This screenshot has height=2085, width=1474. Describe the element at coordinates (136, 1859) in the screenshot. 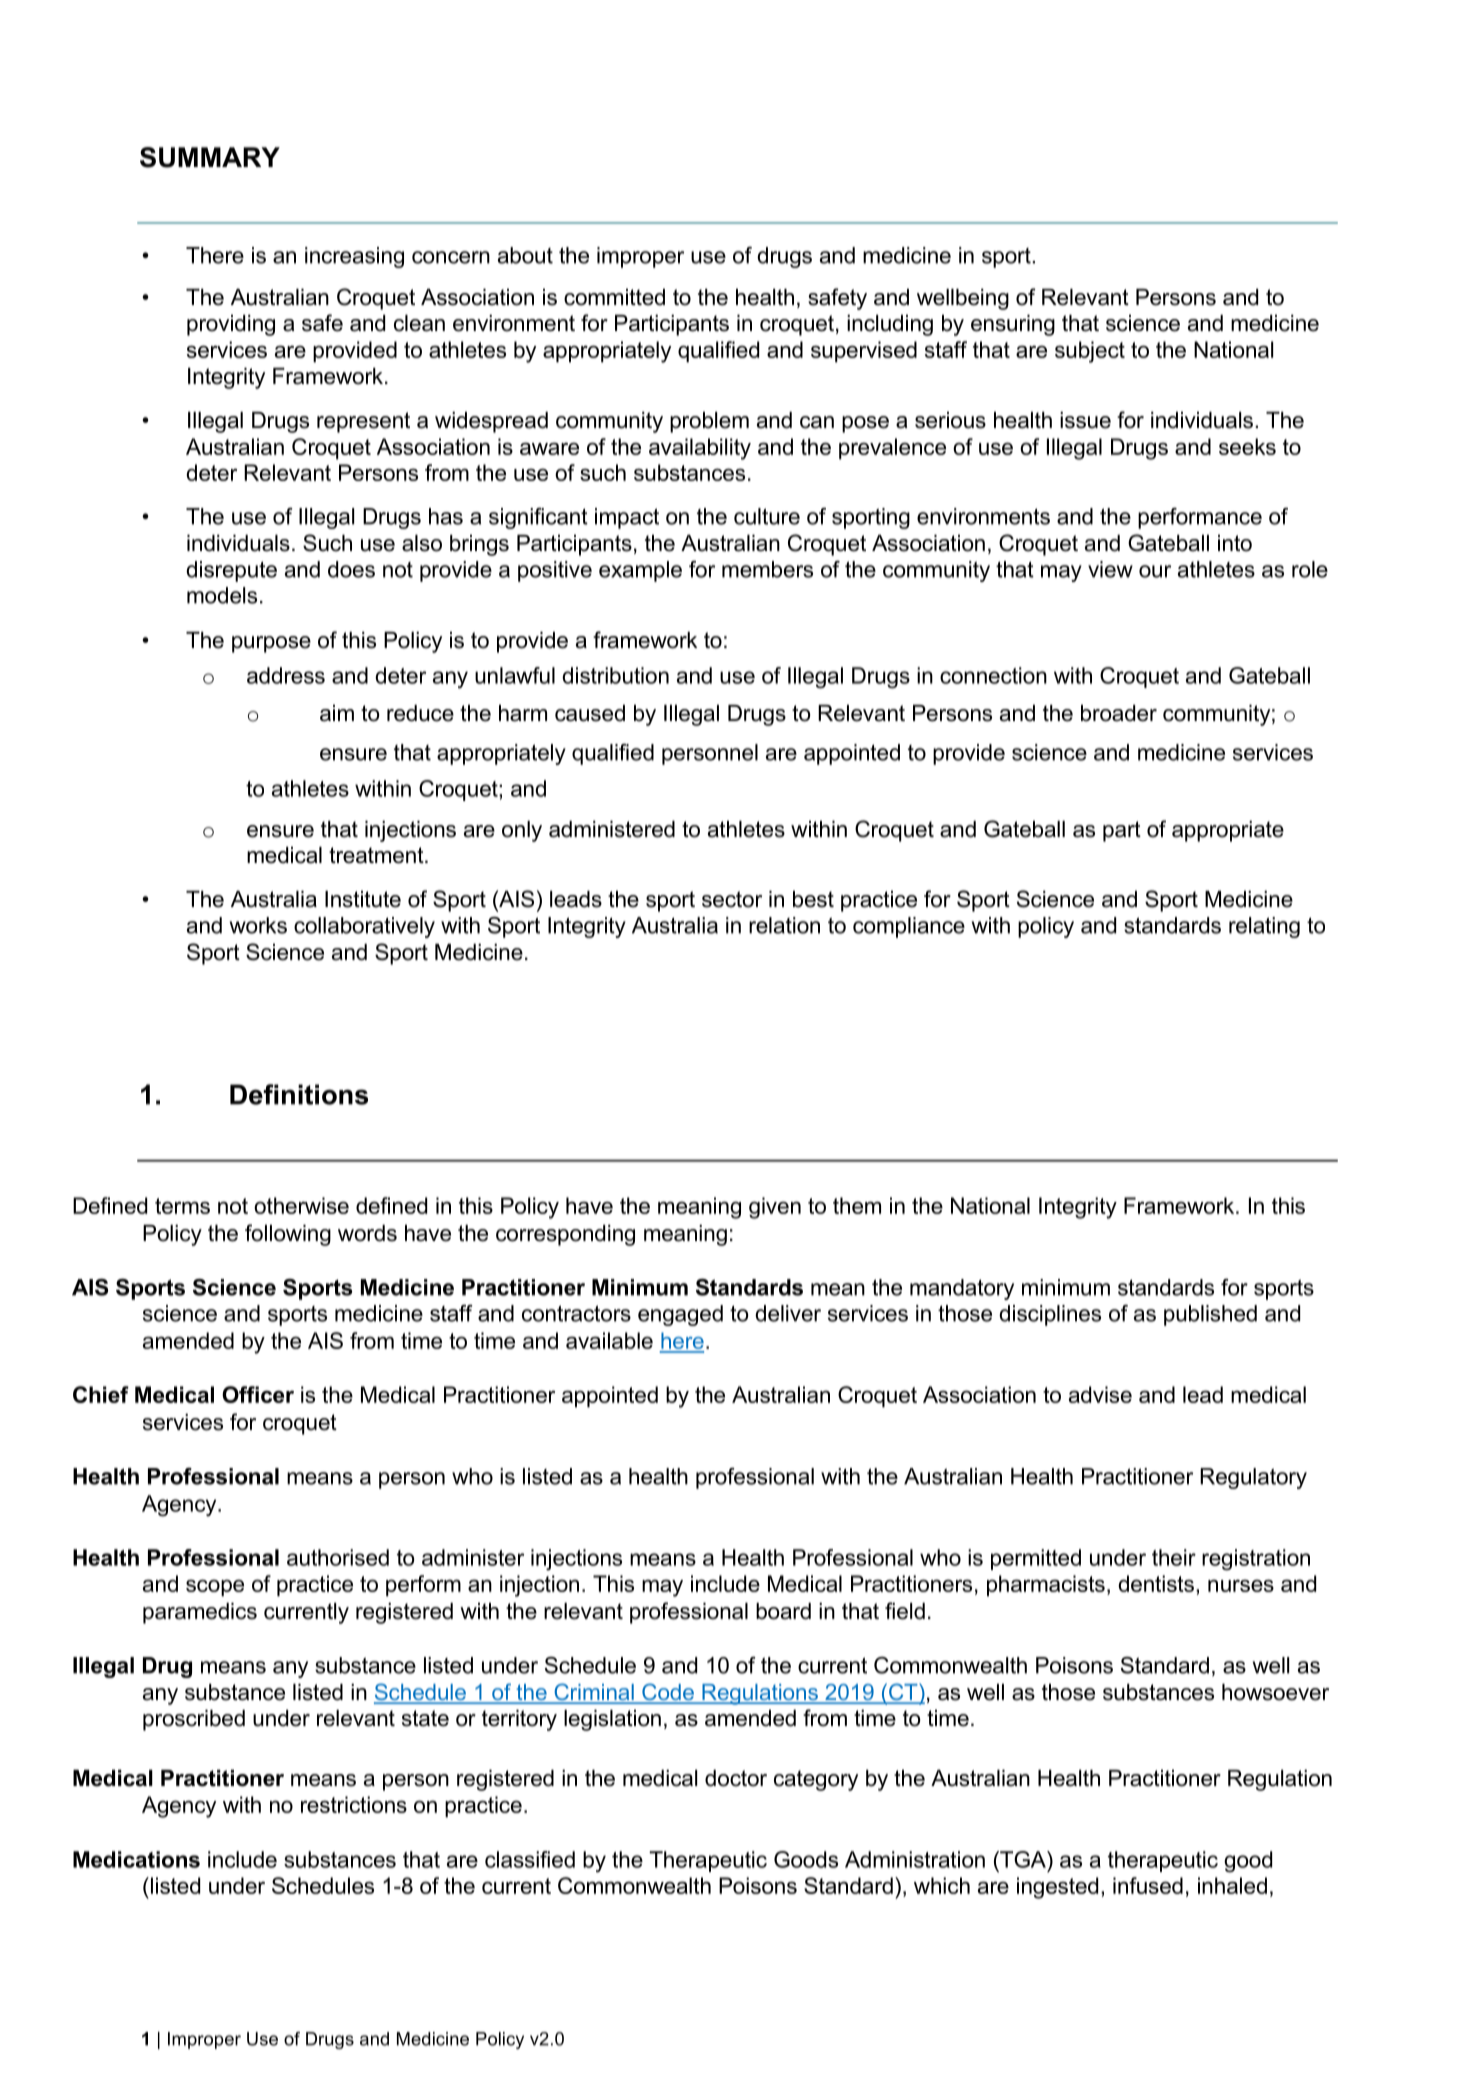

I see `Medications` at that location.
